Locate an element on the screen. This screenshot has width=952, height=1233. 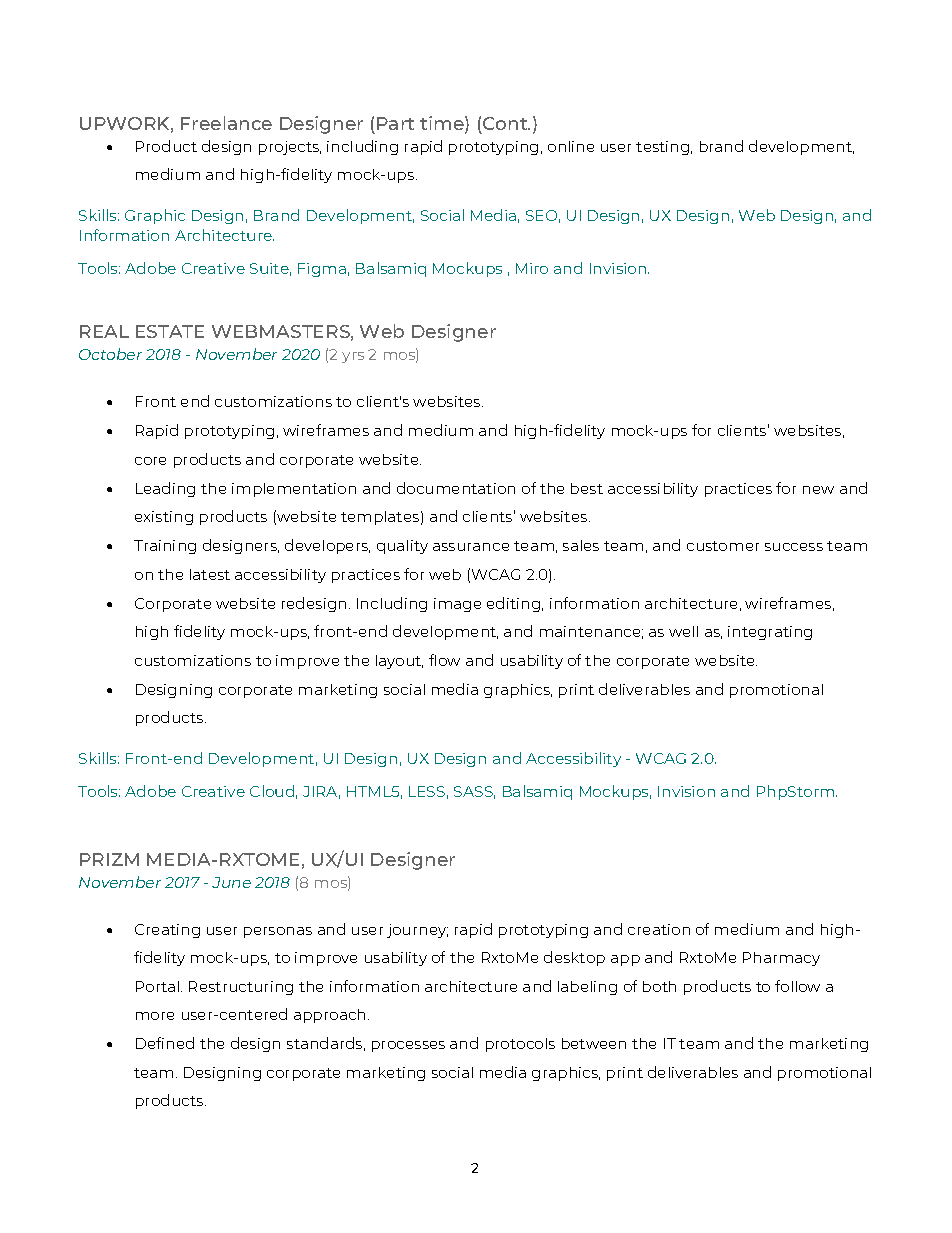
processes is located at coordinates (408, 1046).
